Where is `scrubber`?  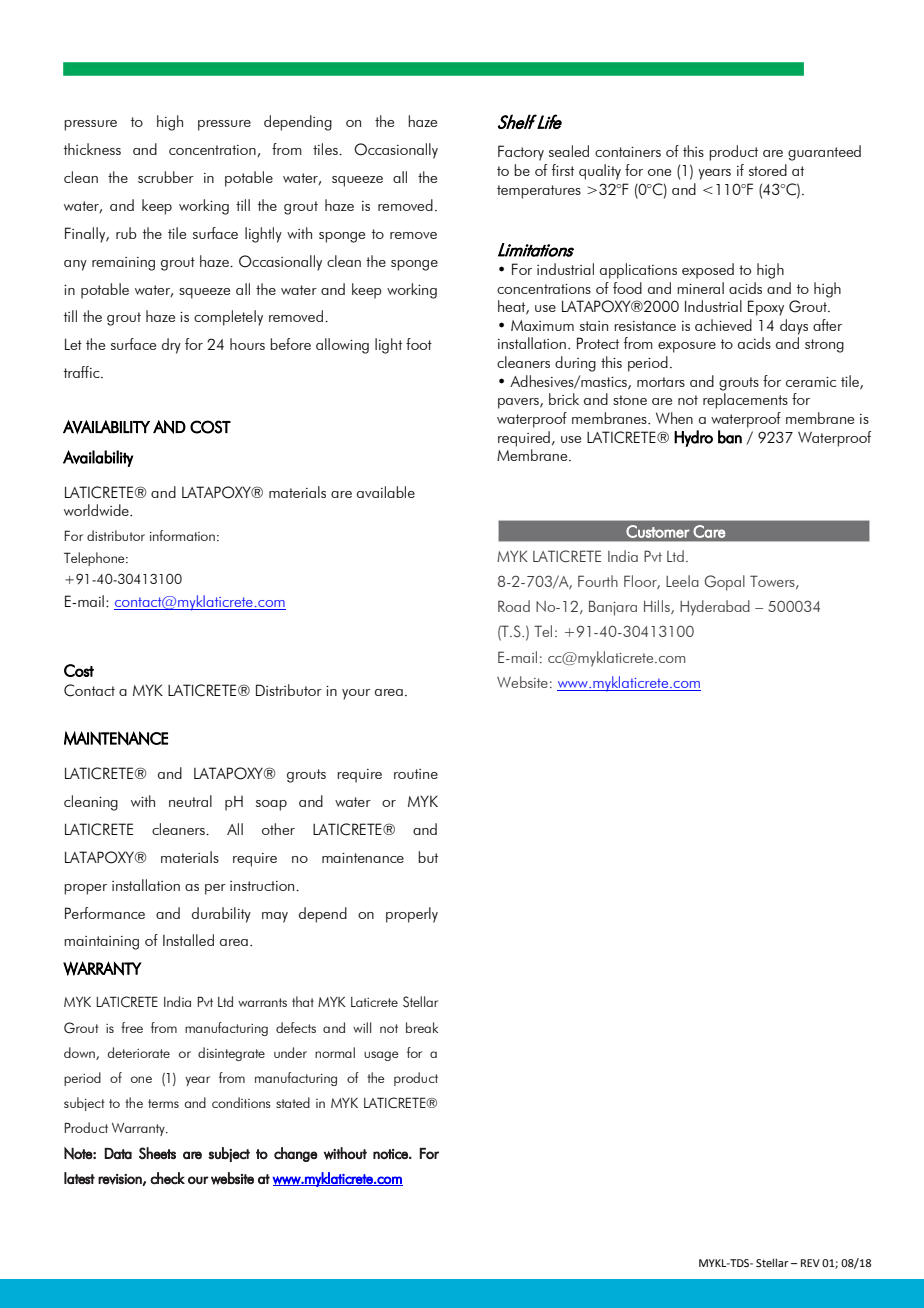
scrubber is located at coordinates (166, 177).
